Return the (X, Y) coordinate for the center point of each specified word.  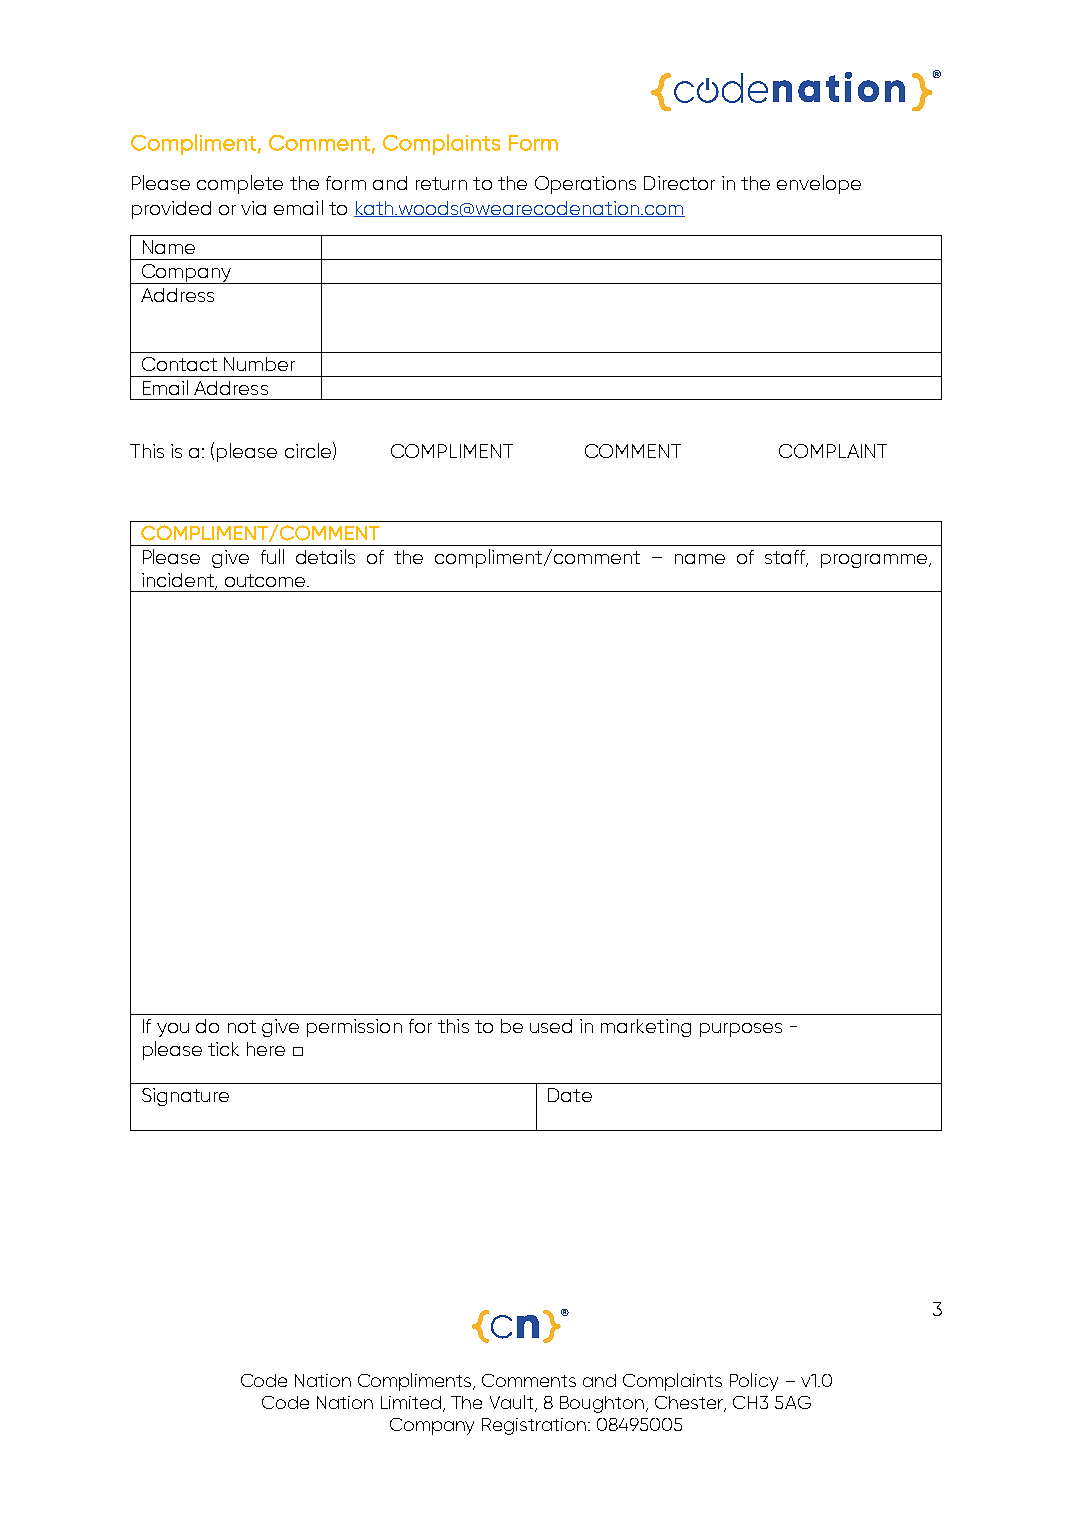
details (325, 556)
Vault (513, 1403)
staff (786, 558)
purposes (741, 1030)
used (551, 1026)
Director (679, 183)
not (242, 1026)
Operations (585, 185)
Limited (411, 1402)
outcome (266, 580)
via (253, 208)
